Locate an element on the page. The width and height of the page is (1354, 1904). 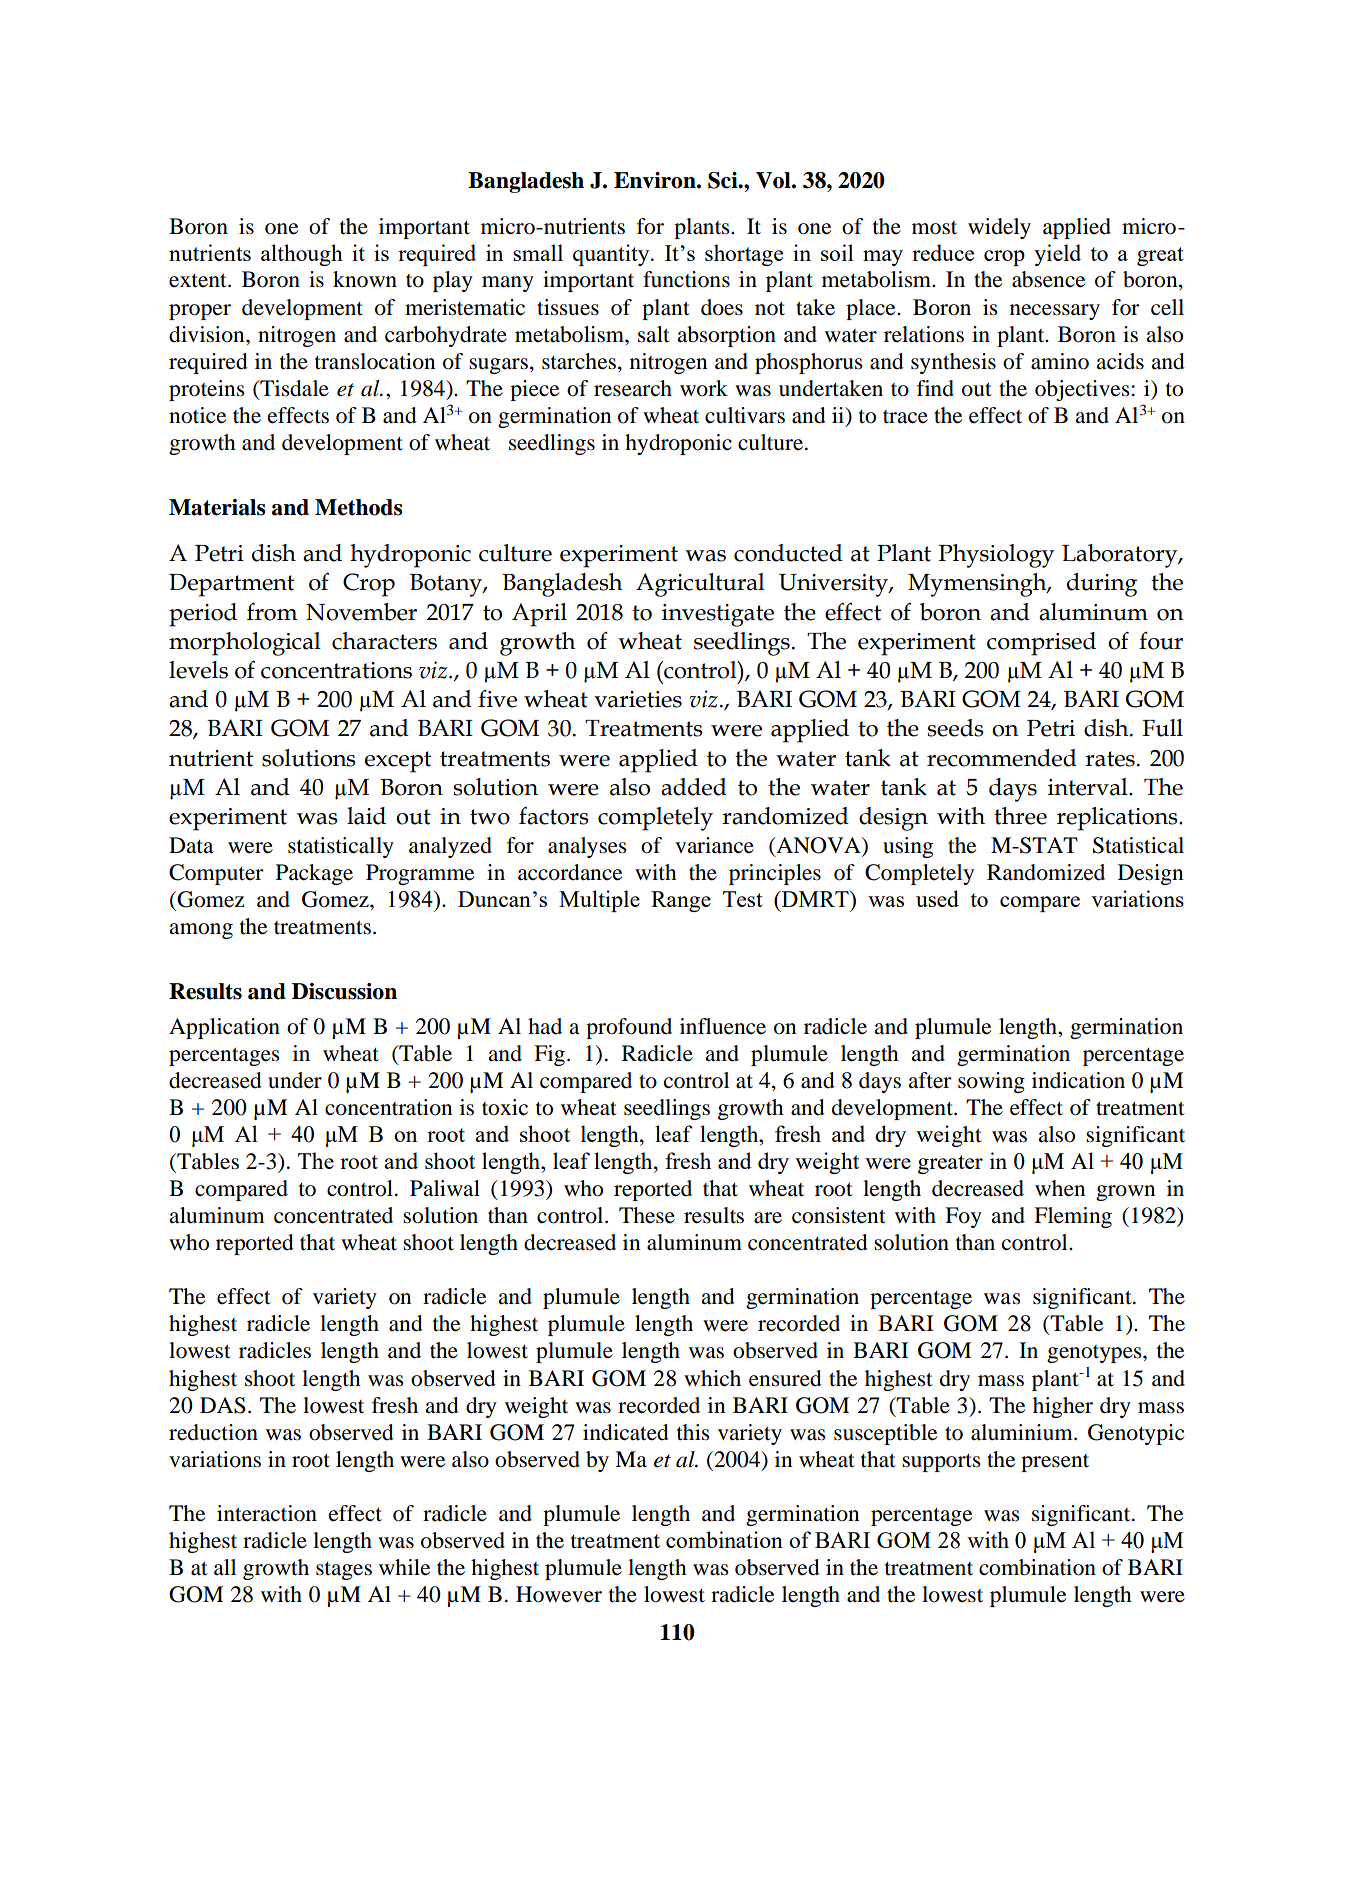
Application is located at coordinates (224, 1028).
